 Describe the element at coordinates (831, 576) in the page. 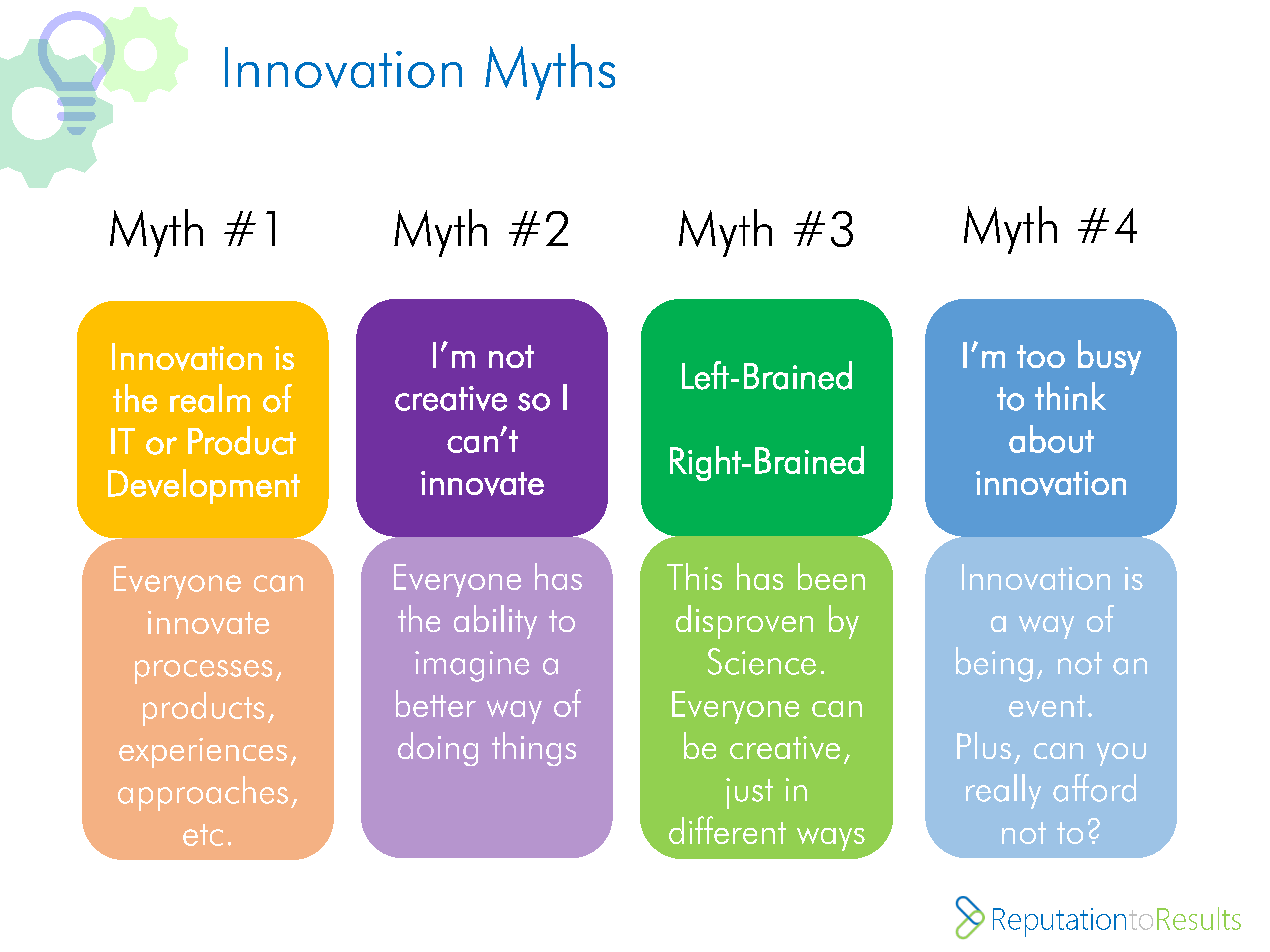

I see `been` at that location.
